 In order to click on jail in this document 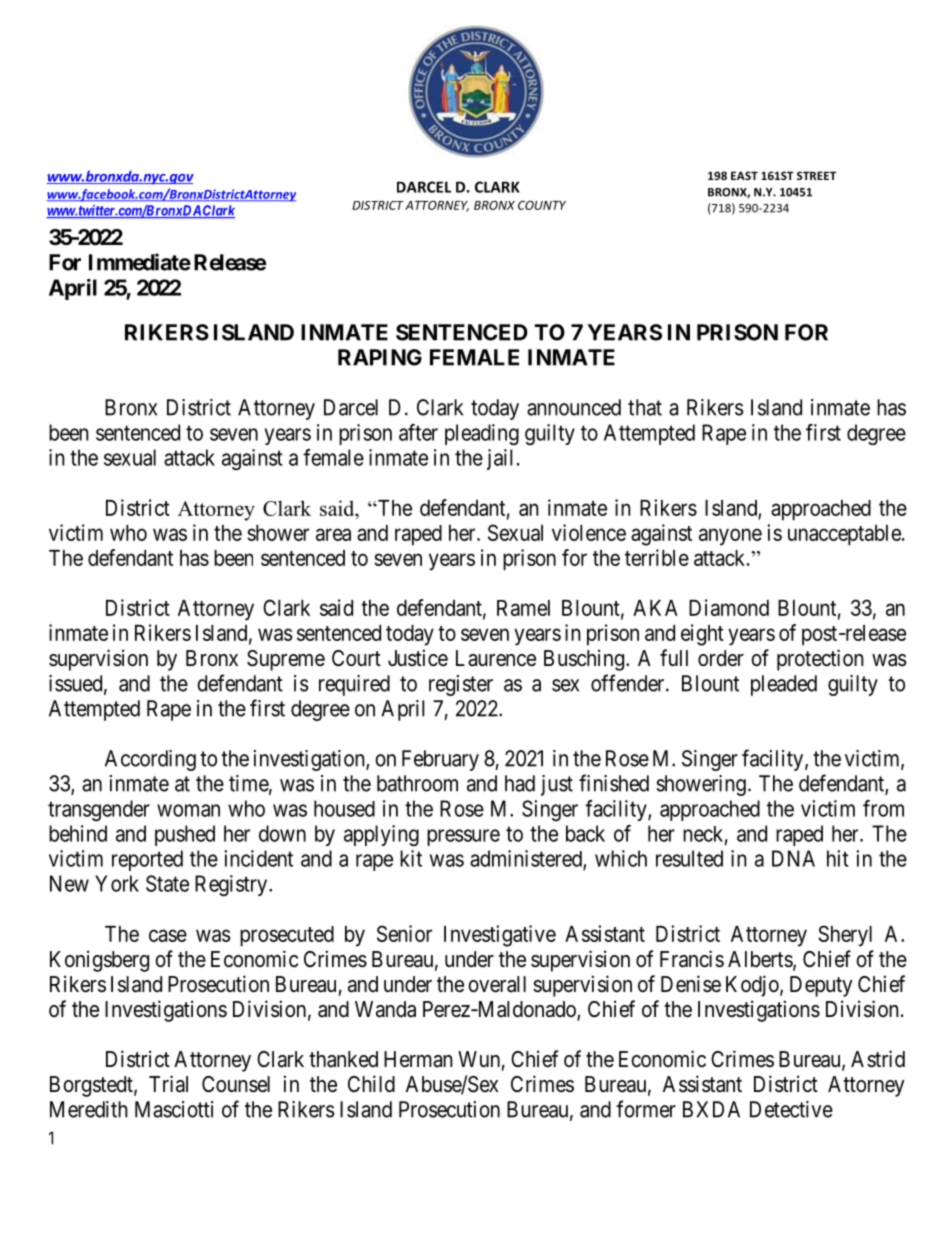, I will do `click(500, 459)`.
